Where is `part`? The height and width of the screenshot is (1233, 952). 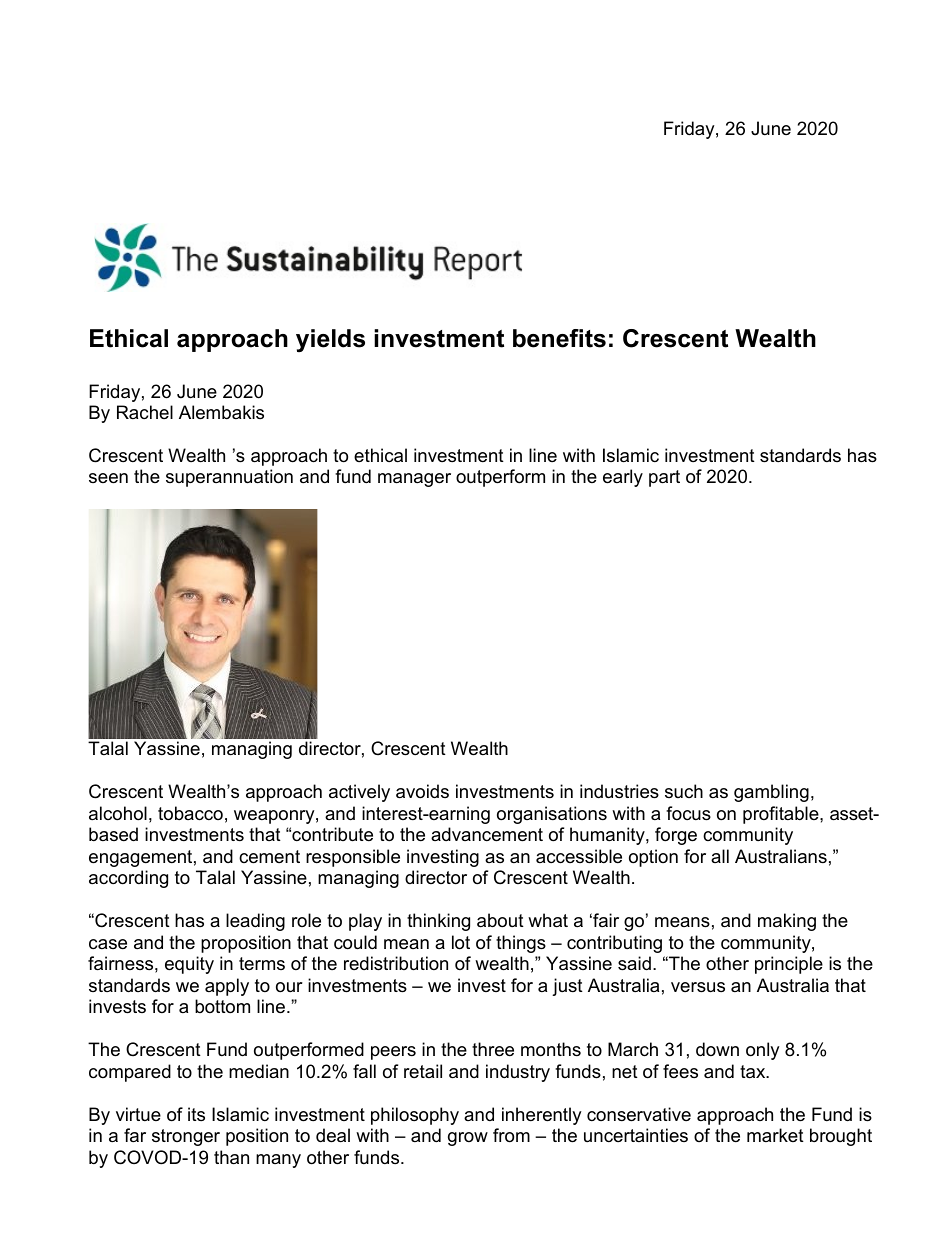 part is located at coordinates (664, 478).
